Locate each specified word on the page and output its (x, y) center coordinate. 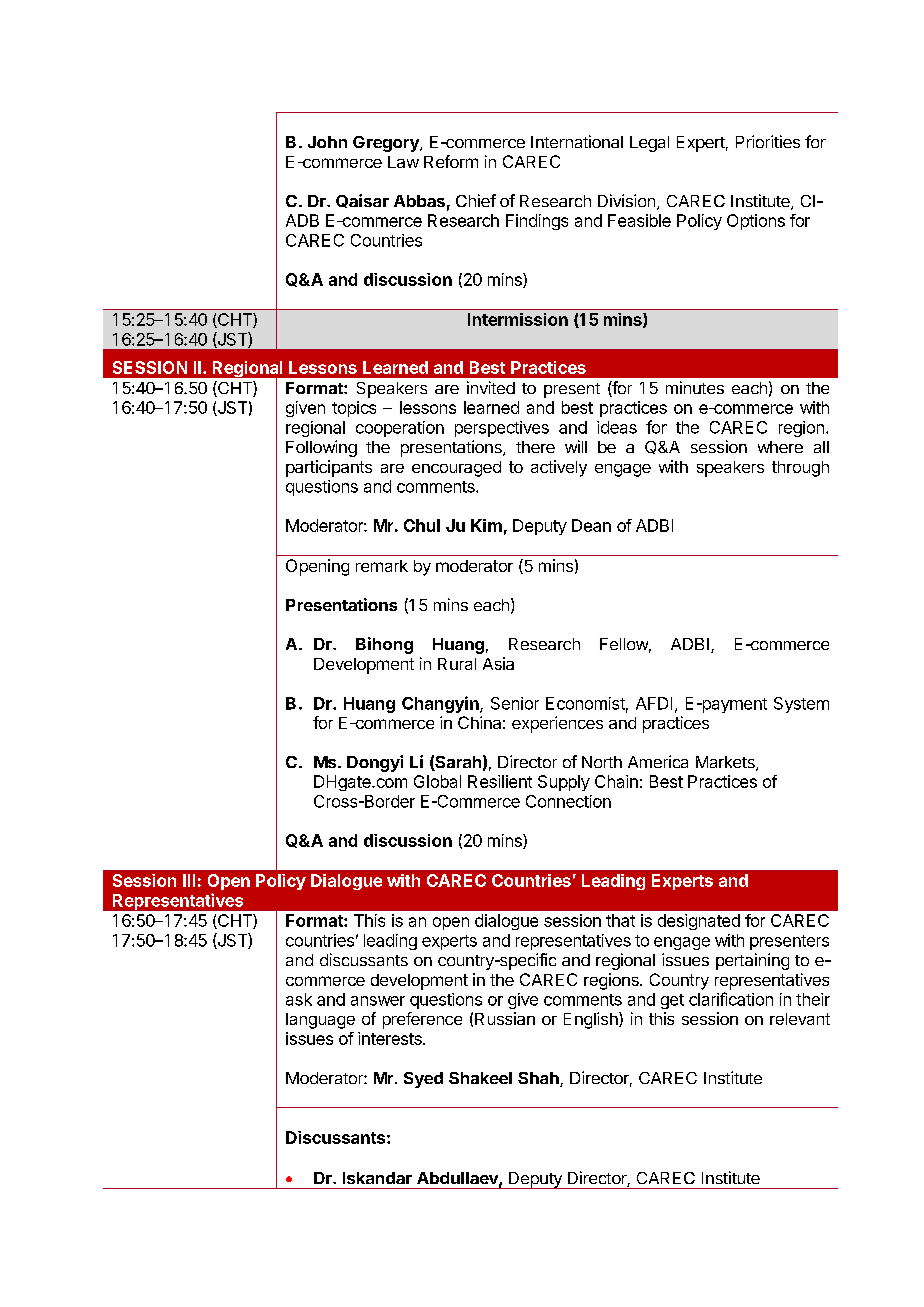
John (327, 142)
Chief (476, 200)
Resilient (500, 781)
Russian (505, 1018)
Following (321, 448)
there (535, 447)
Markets (726, 763)
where (780, 447)
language (320, 1021)
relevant (800, 1019)
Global (437, 781)
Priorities (768, 141)
